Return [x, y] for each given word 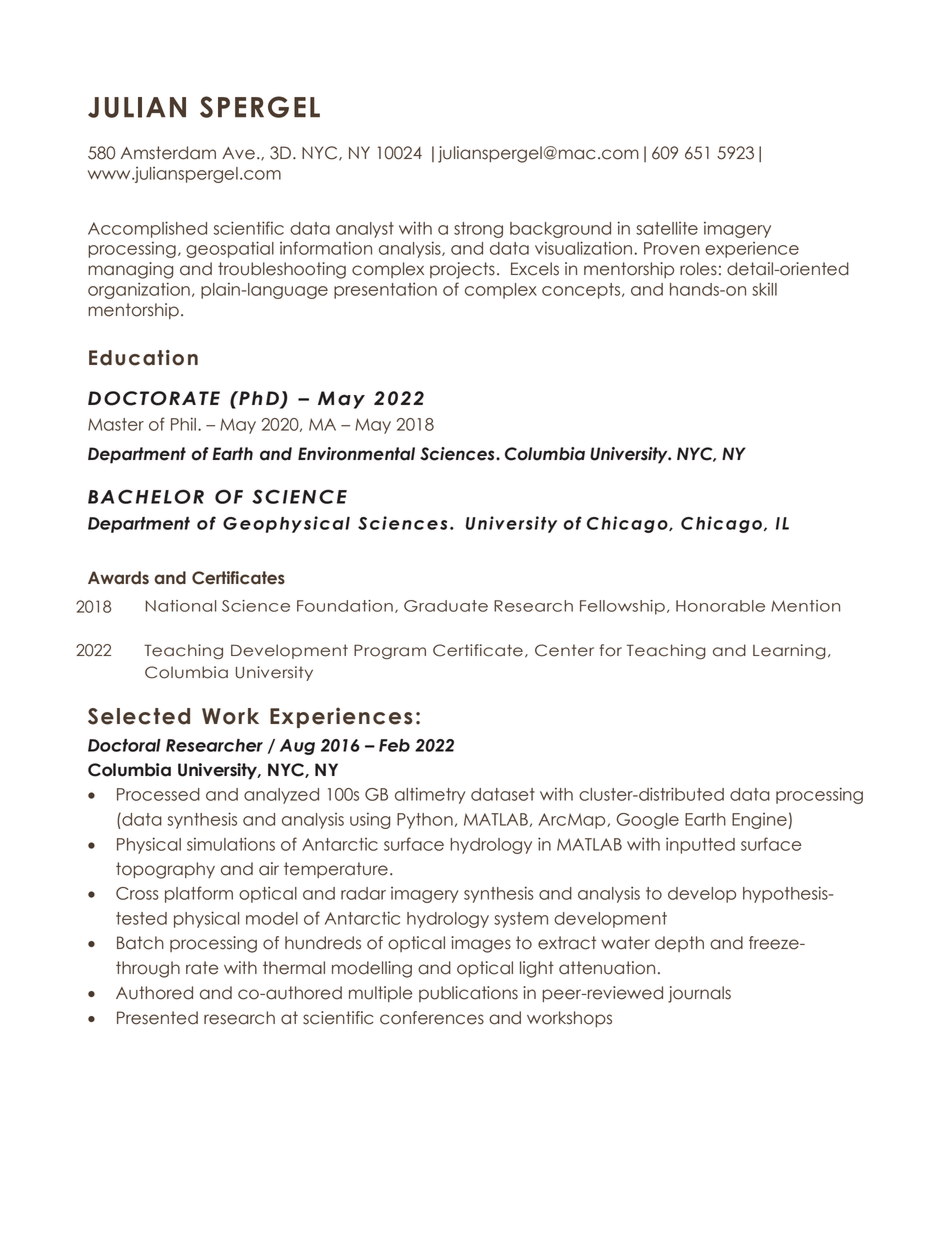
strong [478, 230]
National [181, 606]
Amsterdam [168, 153]
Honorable [720, 606]
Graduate [446, 606]
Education [143, 358]
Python [425, 821]
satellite [667, 228]
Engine [760, 821]
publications [468, 994]
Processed [158, 794]
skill [764, 289]
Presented [157, 1018]
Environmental [356, 454]
